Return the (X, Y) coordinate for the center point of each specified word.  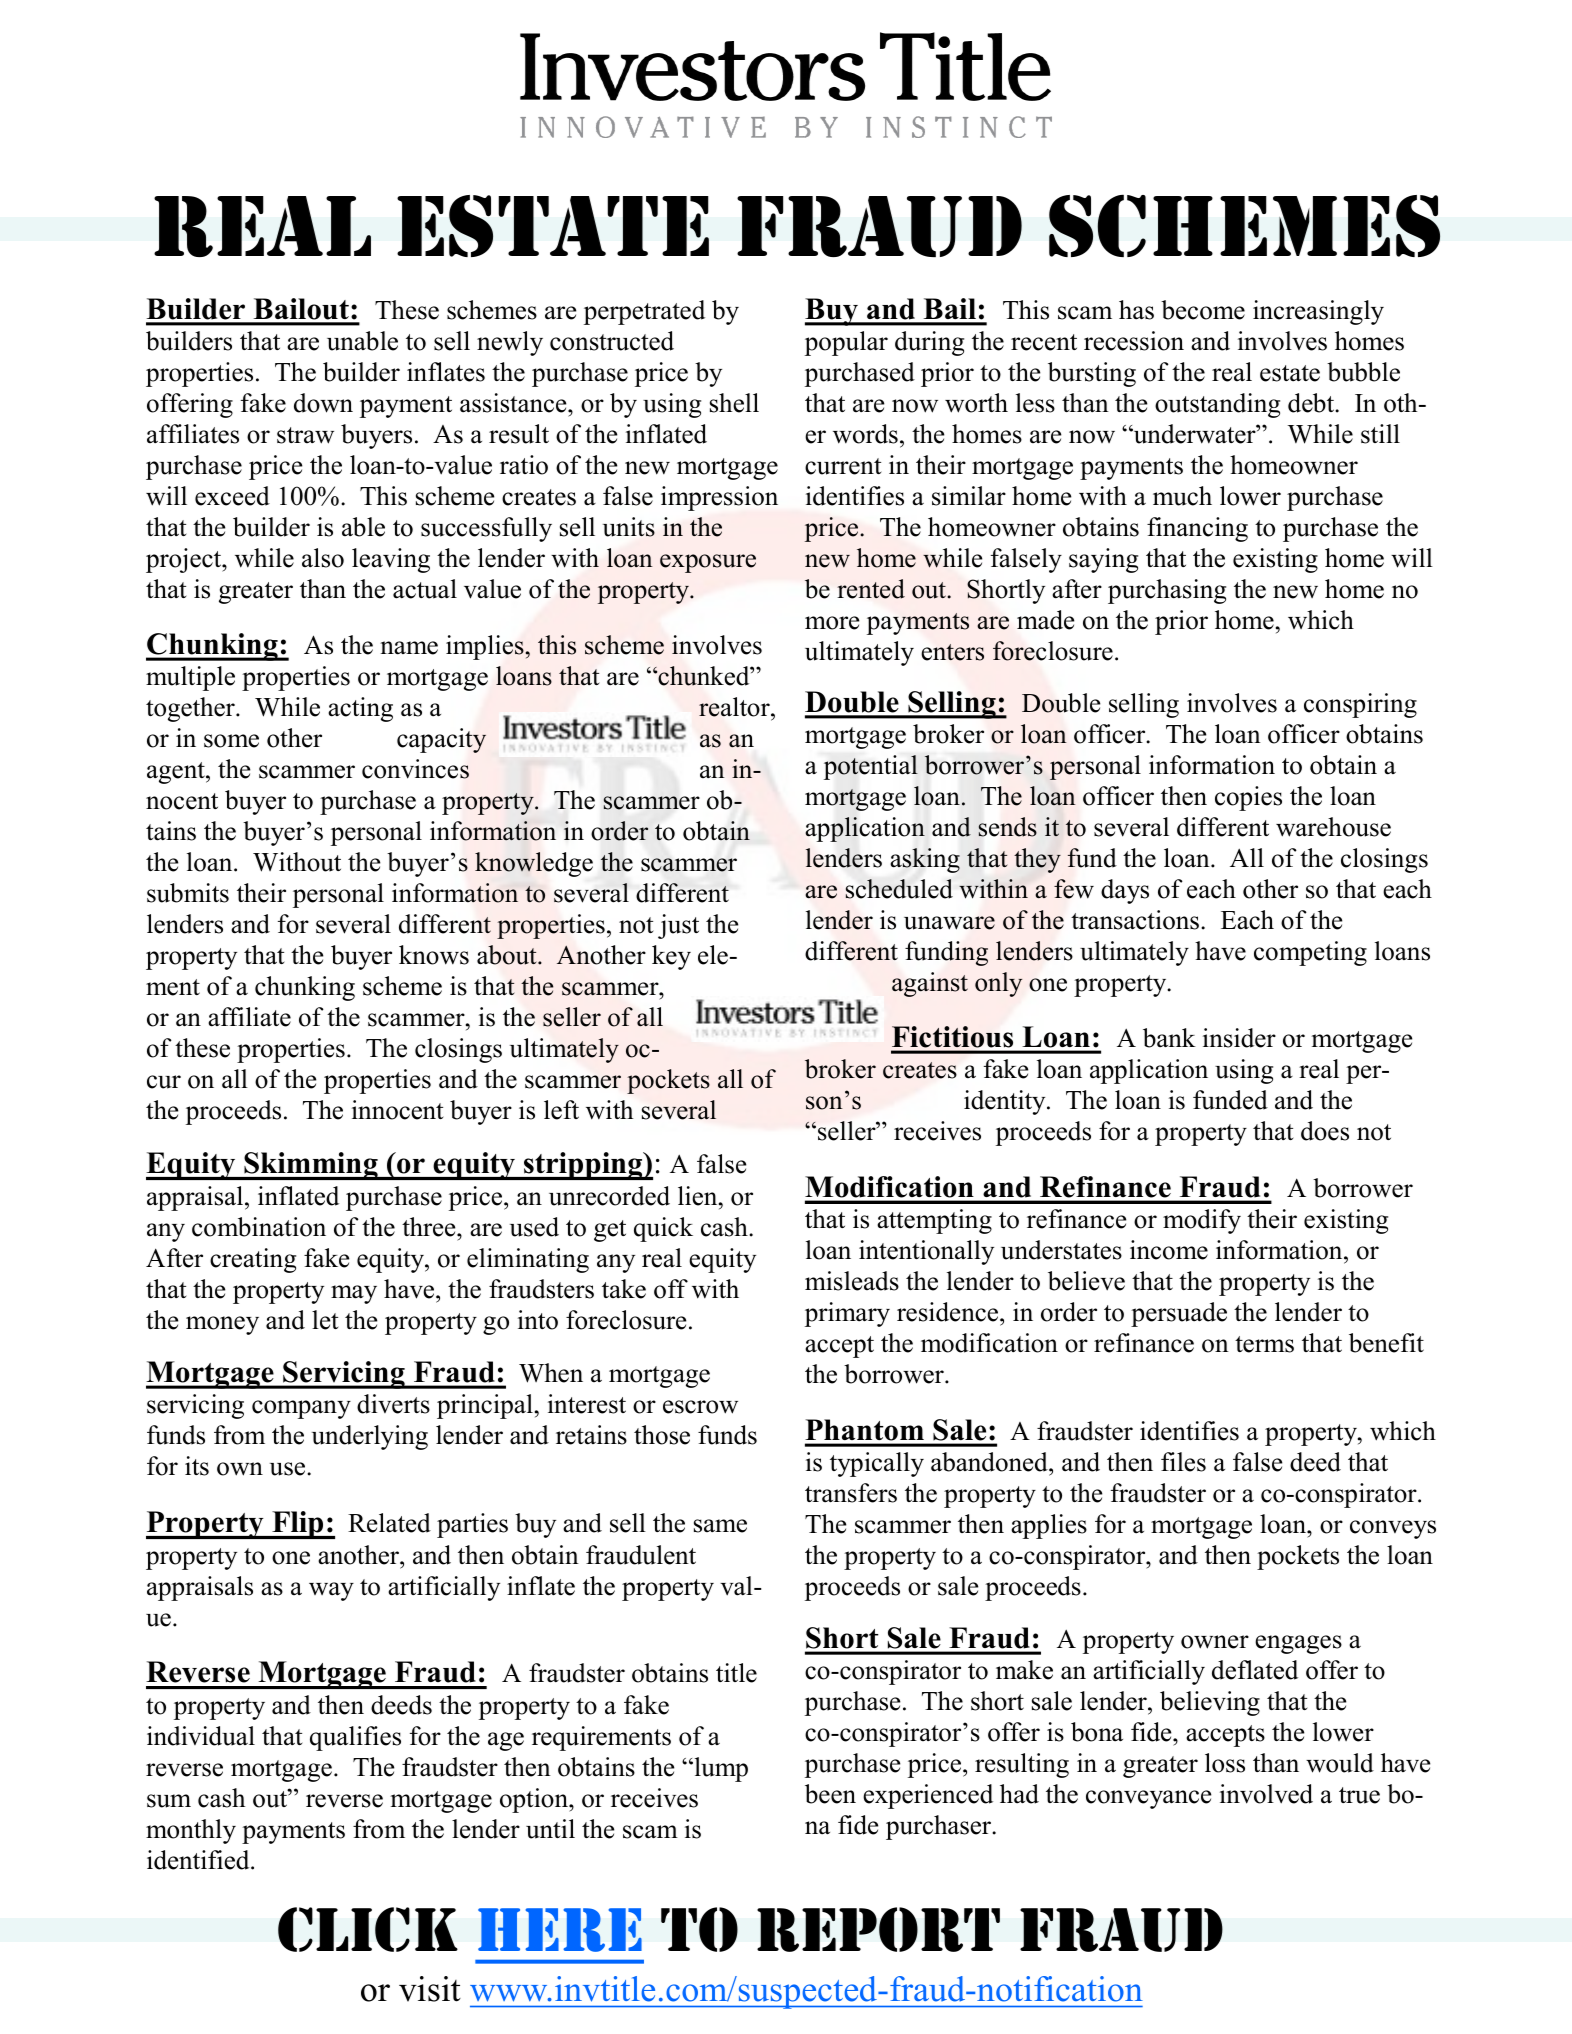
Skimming (311, 1166)
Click (368, 1929)
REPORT (878, 1929)
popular (846, 343)
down (323, 403)
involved (1266, 1794)
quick (663, 1229)
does (1325, 1131)
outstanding (1217, 405)
